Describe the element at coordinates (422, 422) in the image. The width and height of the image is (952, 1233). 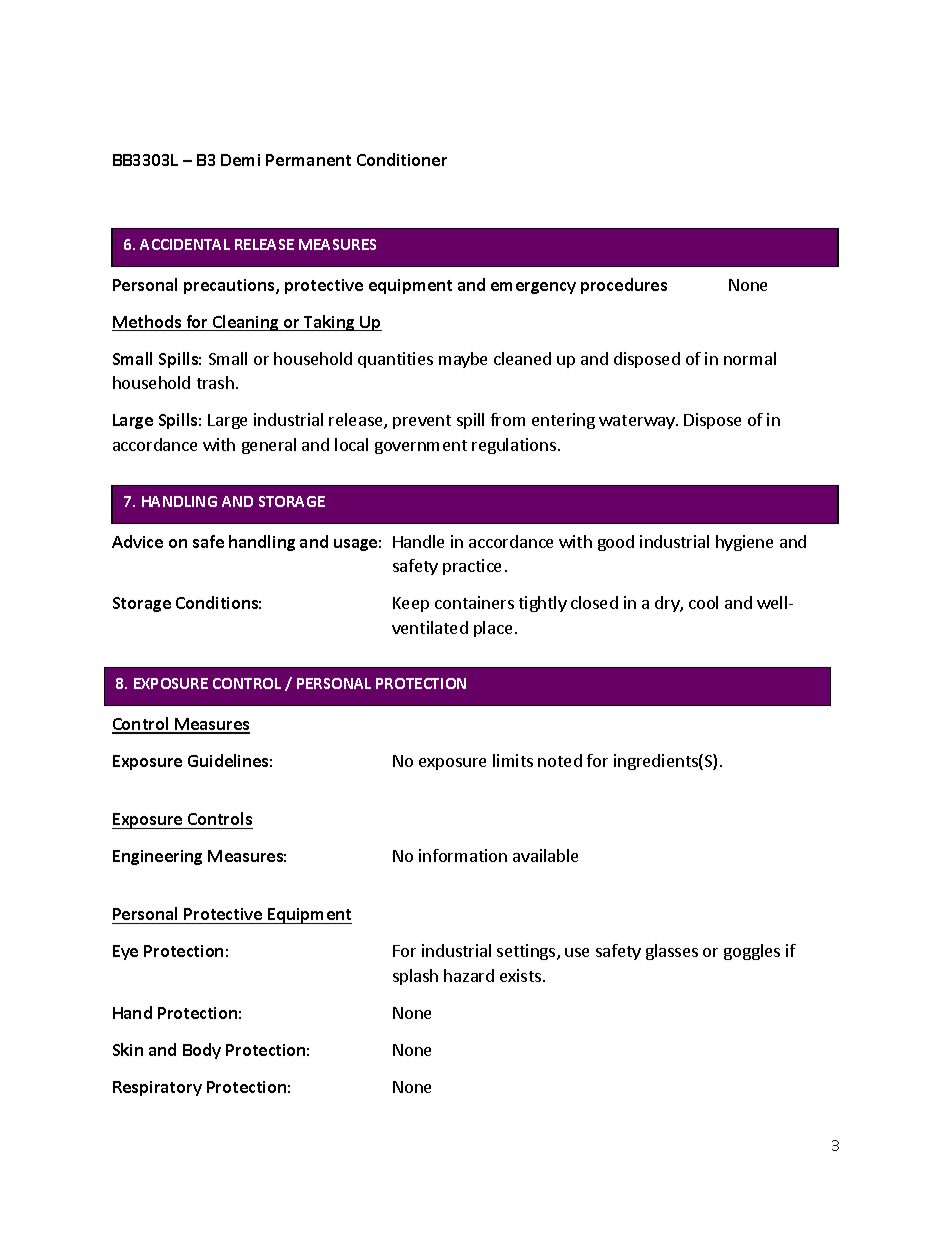
I see `prevent` at that location.
